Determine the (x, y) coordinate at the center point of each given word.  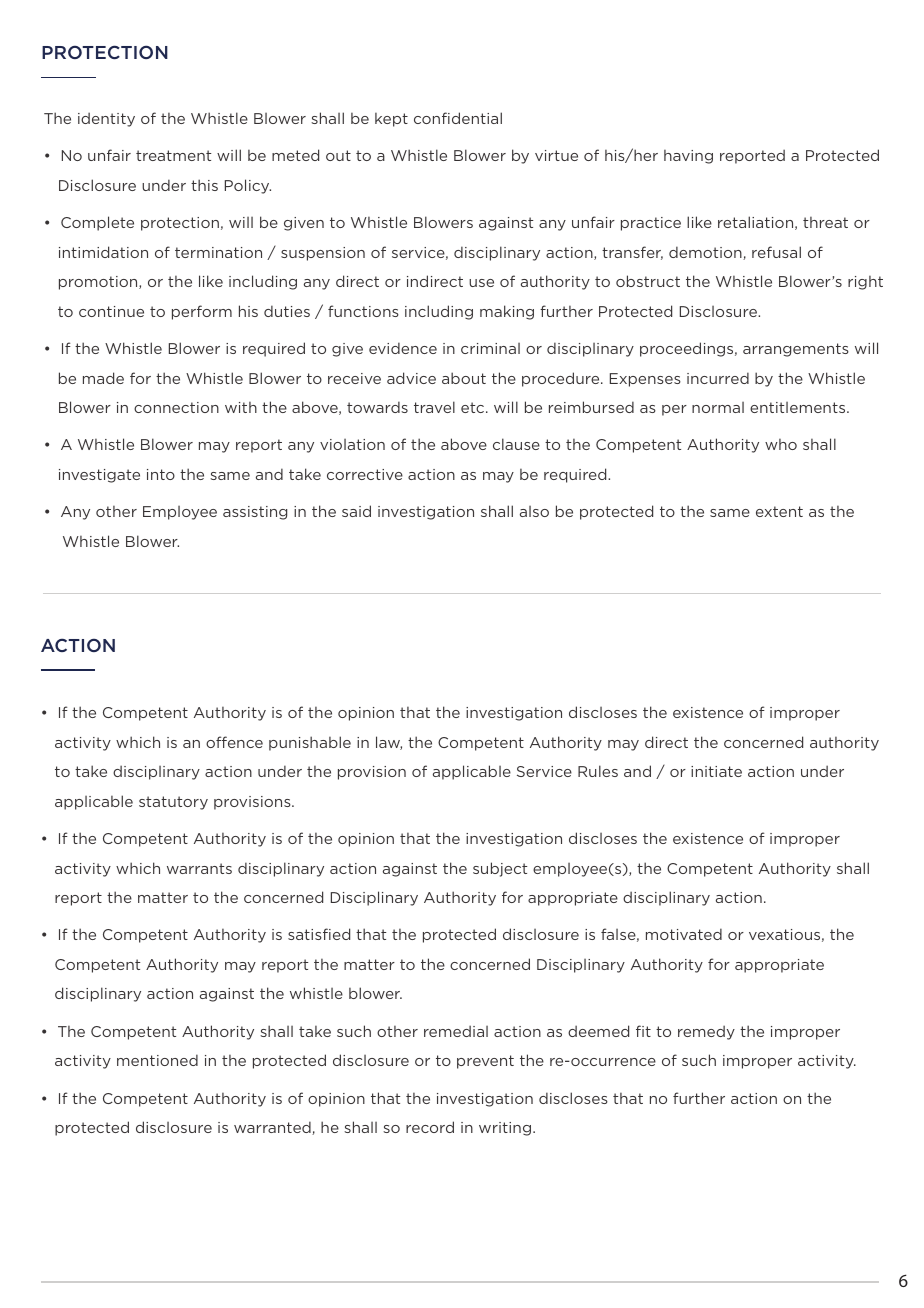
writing (505, 1129)
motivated (684, 934)
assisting (255, 513)
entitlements (799, 407)
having (688, 157)
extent (779, 511)
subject (500, 869)
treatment (173, 155)
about (464, 378)
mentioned (157, 1060)
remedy (706, 1032)
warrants (199, 868)
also (534, 511)
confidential (458, 118)
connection (176, 407)
